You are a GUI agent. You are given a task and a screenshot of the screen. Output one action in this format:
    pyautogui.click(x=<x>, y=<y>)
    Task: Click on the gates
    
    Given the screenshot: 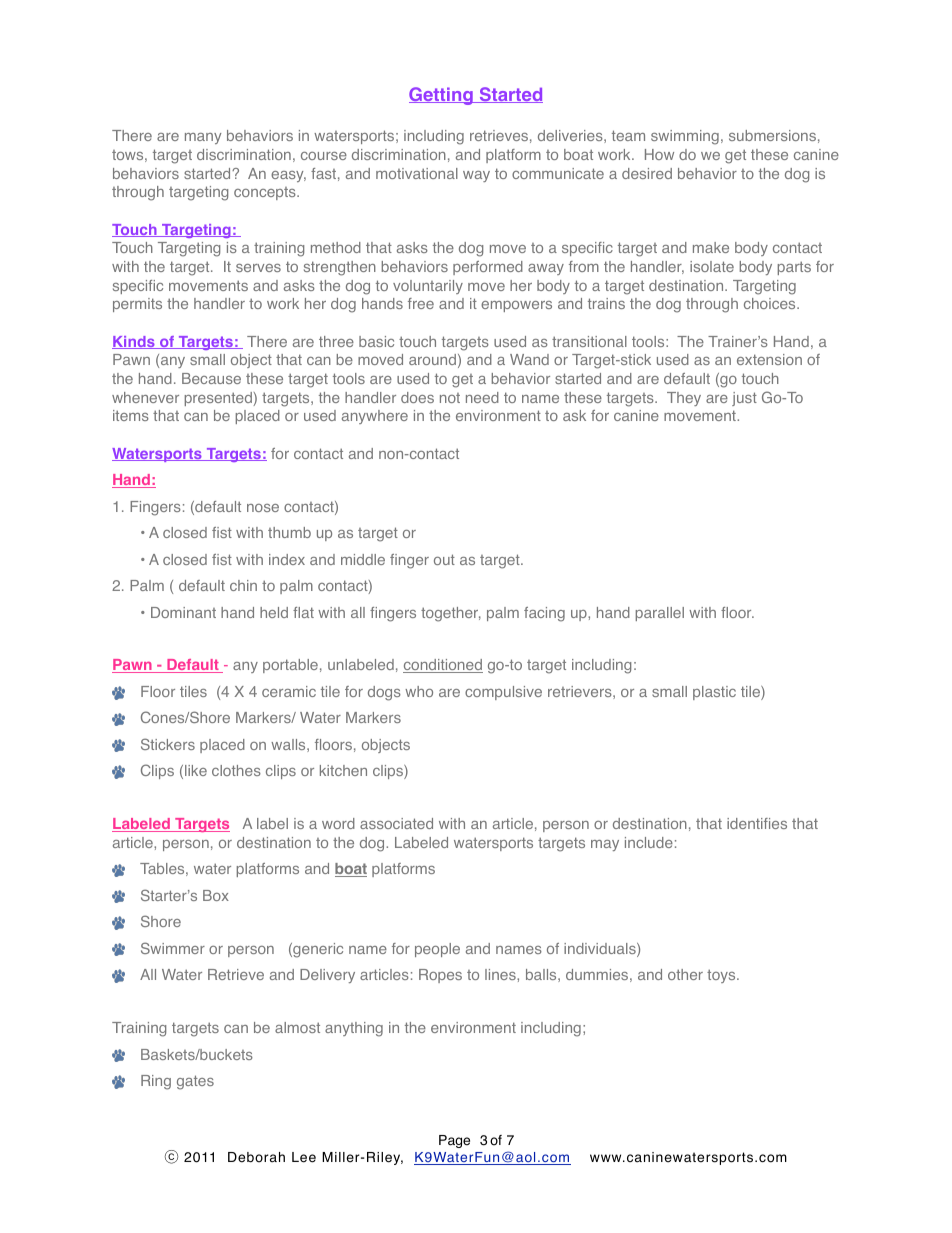 What is the action you would take?
    pyautogui.click(x=195, y=1082)
